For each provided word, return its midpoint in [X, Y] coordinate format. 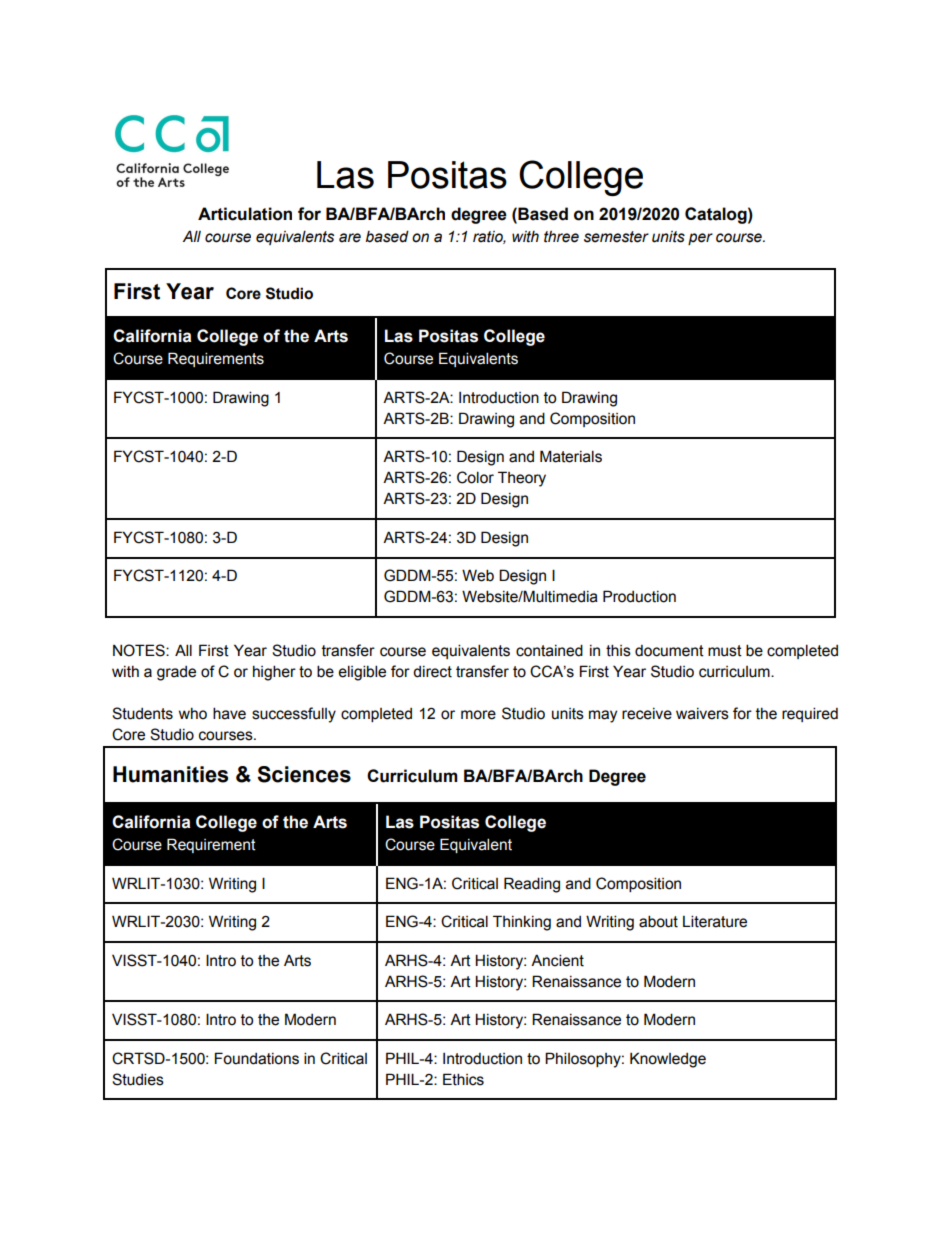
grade [176, 673]
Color [475, 477]
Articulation [245, 214]
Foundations [257, 1058]
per [700, 239]
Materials [571, 456]
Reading [532, 885]
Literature [715, 921]
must [725, 651]
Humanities [170, 774]
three [561, 237]
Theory [522, 479]
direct [432, 672]
